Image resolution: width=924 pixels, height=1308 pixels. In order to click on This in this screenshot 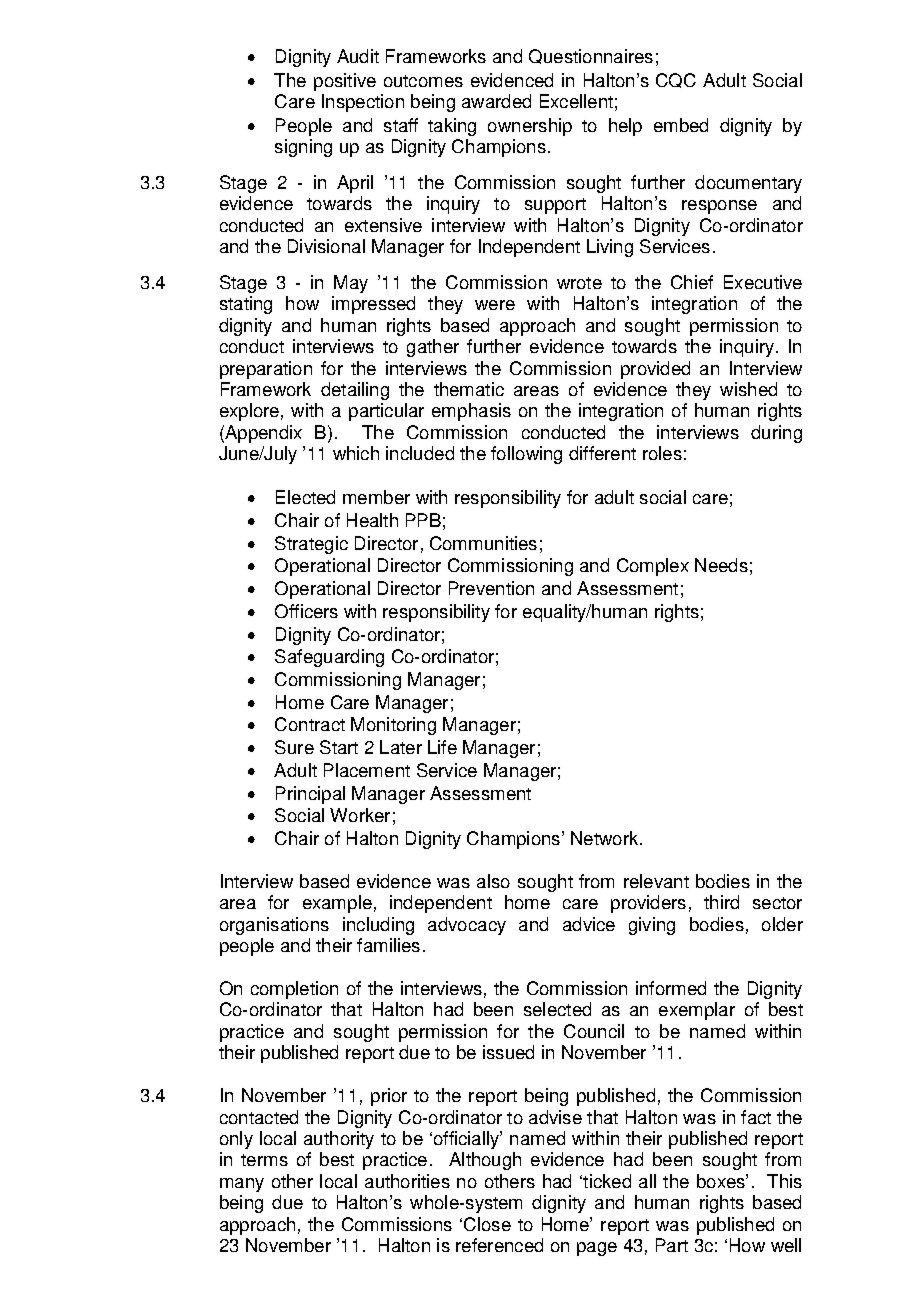, I will do `click(784, 1181)`.
